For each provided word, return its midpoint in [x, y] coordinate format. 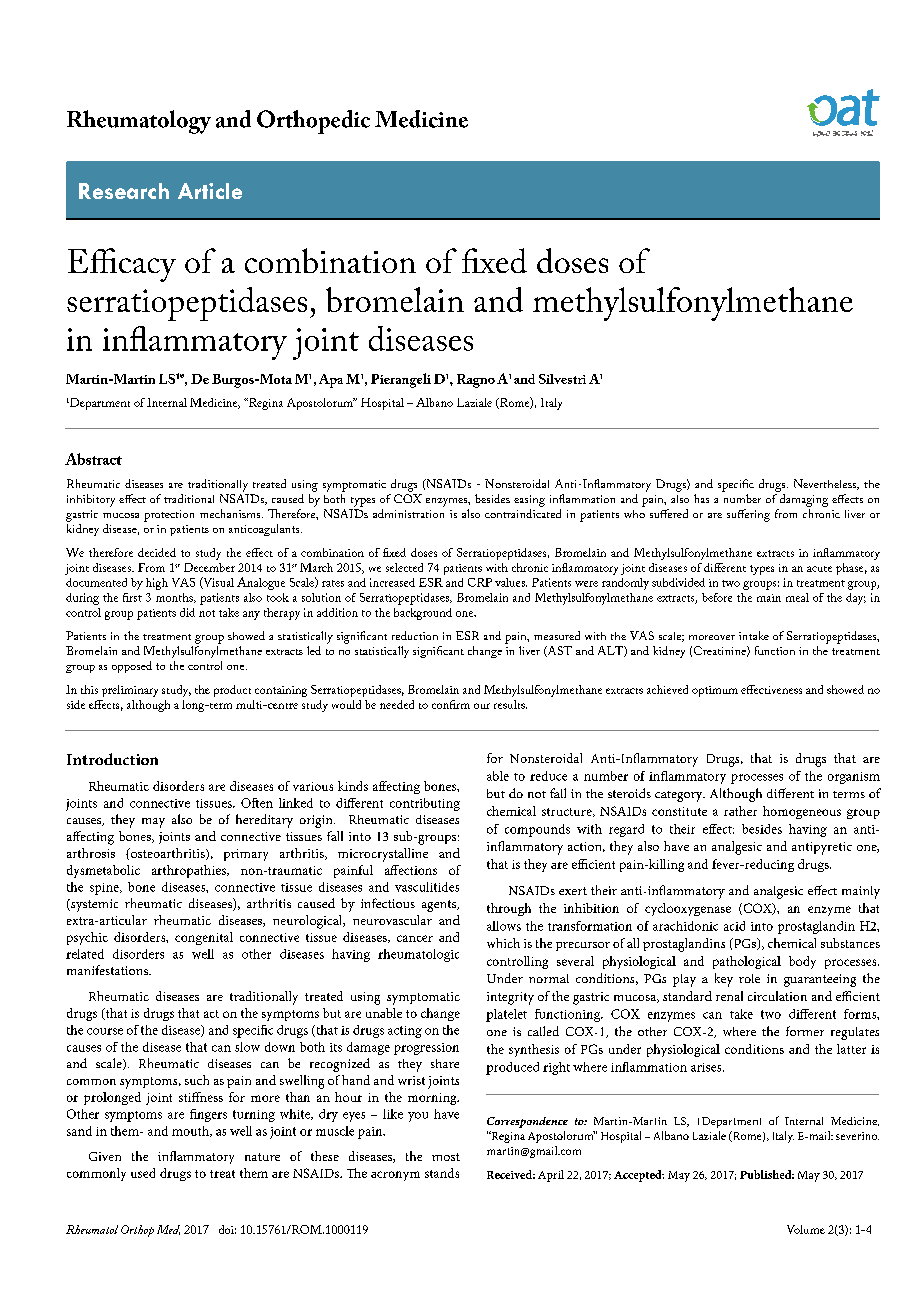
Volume [806, 1229]
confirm [451, 704]
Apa [331, 381]
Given [105, 1156]
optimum [715, 691]
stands [442, 1173]
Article [210, 191]
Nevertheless [826, 484]
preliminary [130, 691]
